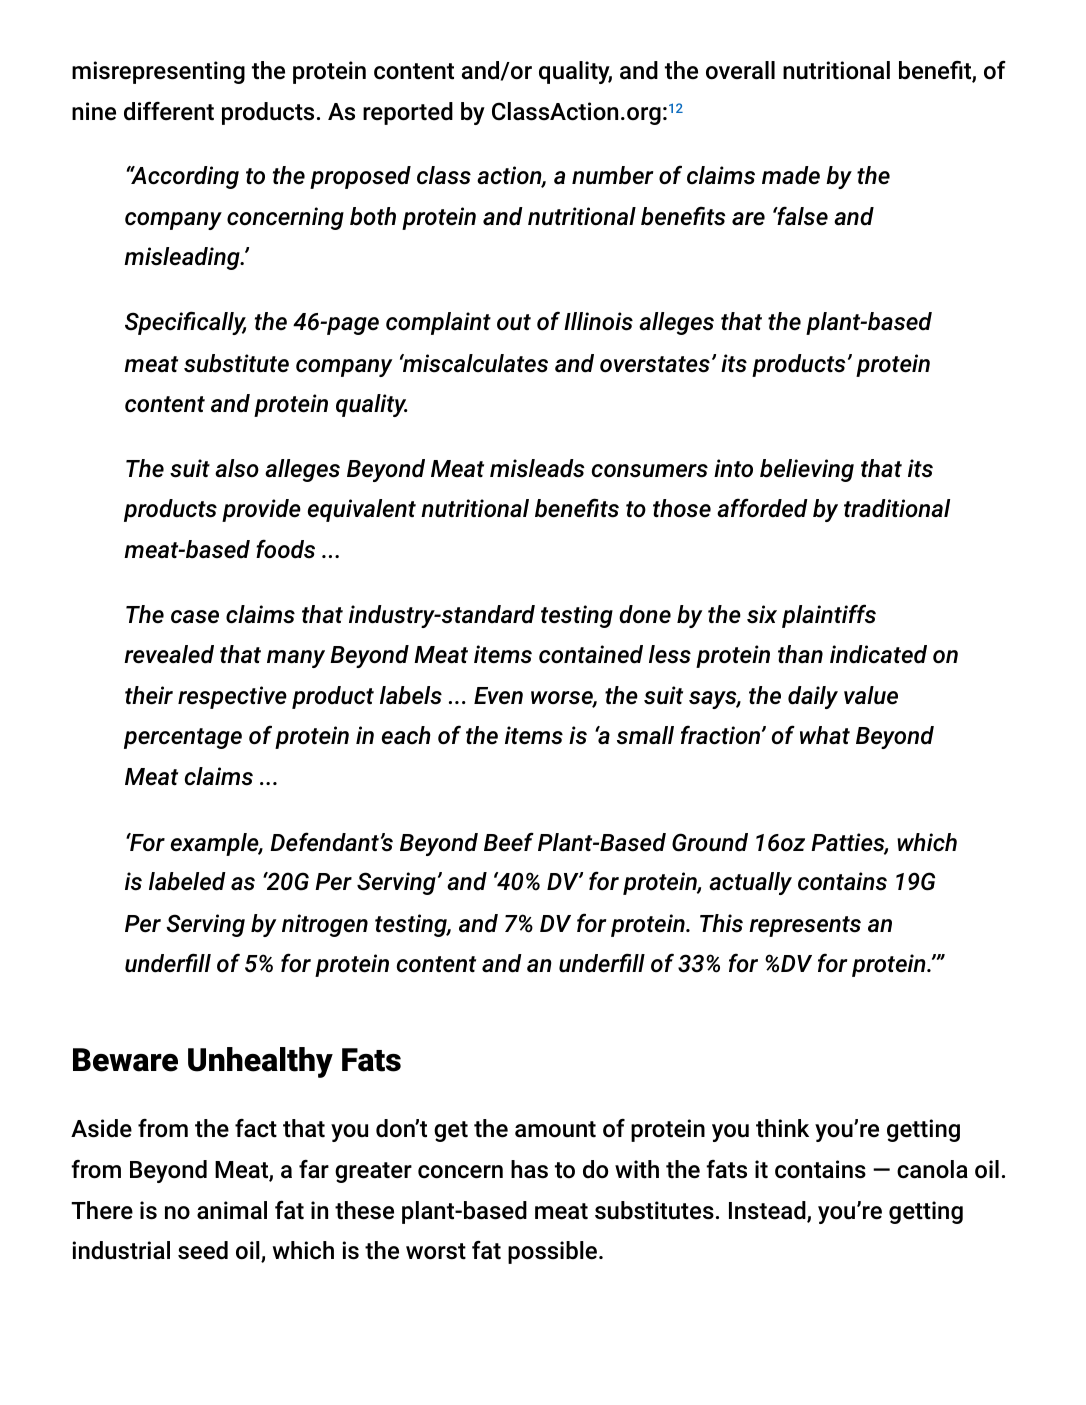 This screenshot has width=1086, height=1405. Describe the element at coordinates (169, 654) in the screenshot. I see `revealed` at that location.
